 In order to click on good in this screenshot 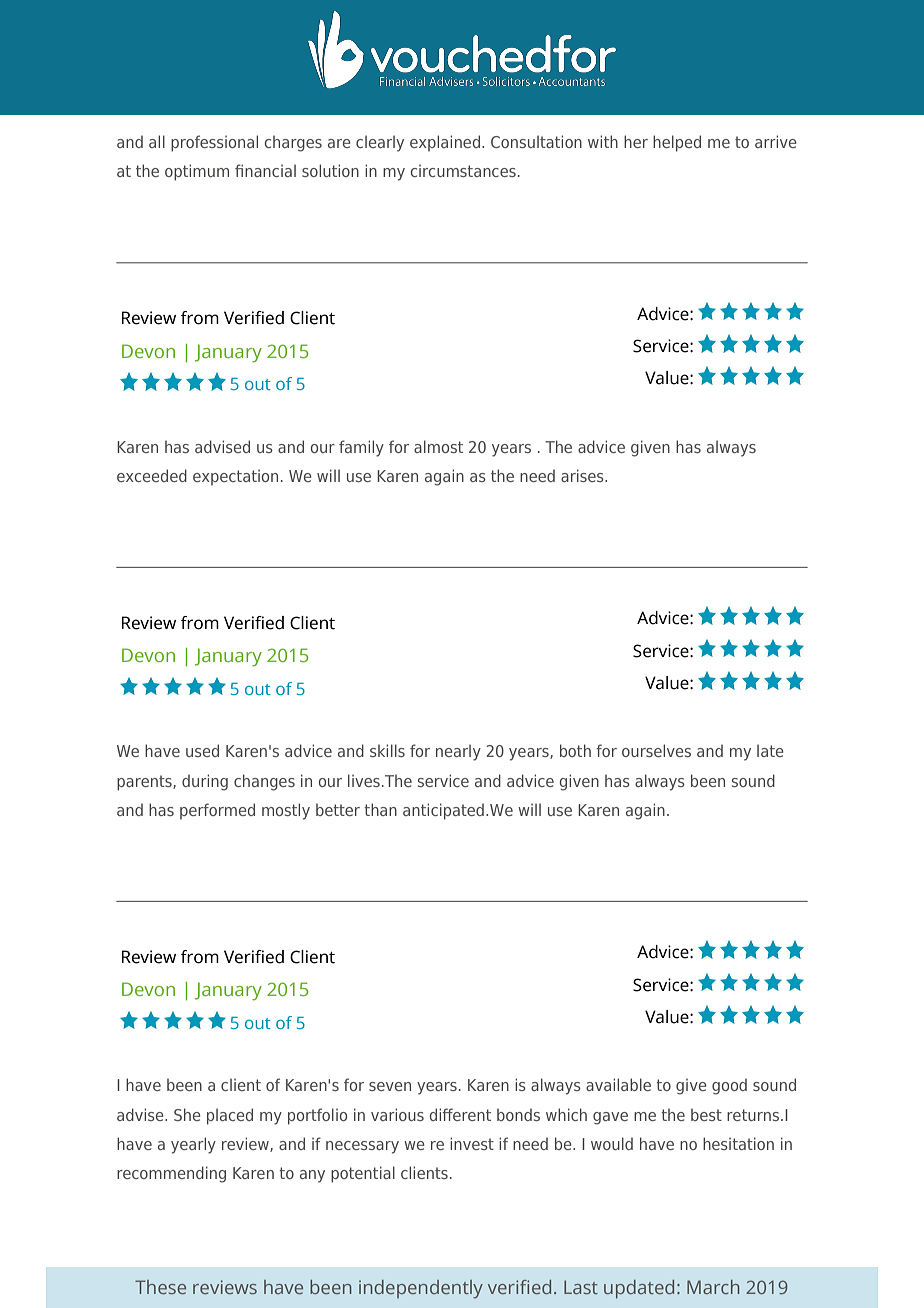, I will do `click(729, 1086)`.
